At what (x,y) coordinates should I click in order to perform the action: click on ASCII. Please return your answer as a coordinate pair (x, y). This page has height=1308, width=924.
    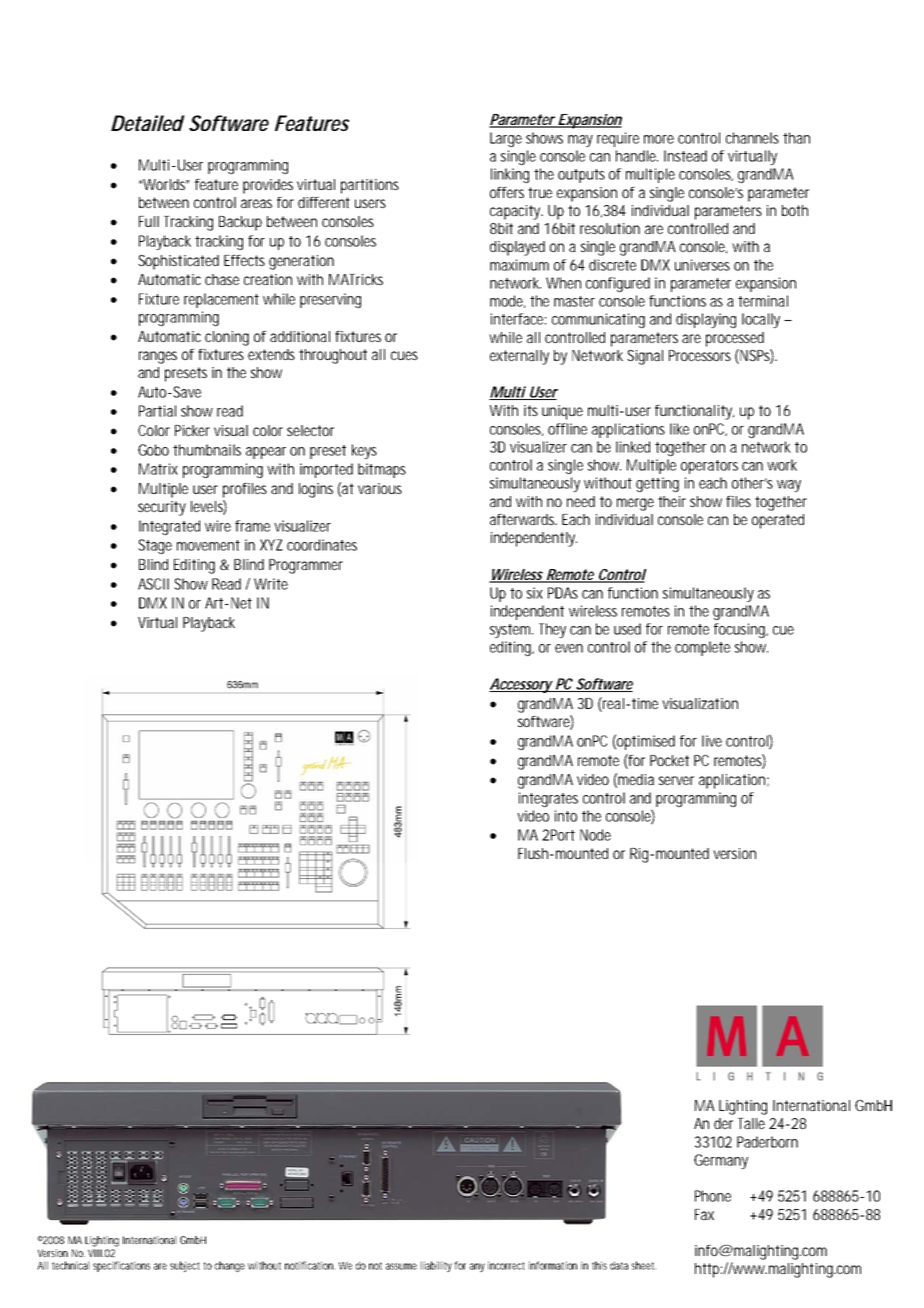
    Looking at the image, I should click on (153, 584).
